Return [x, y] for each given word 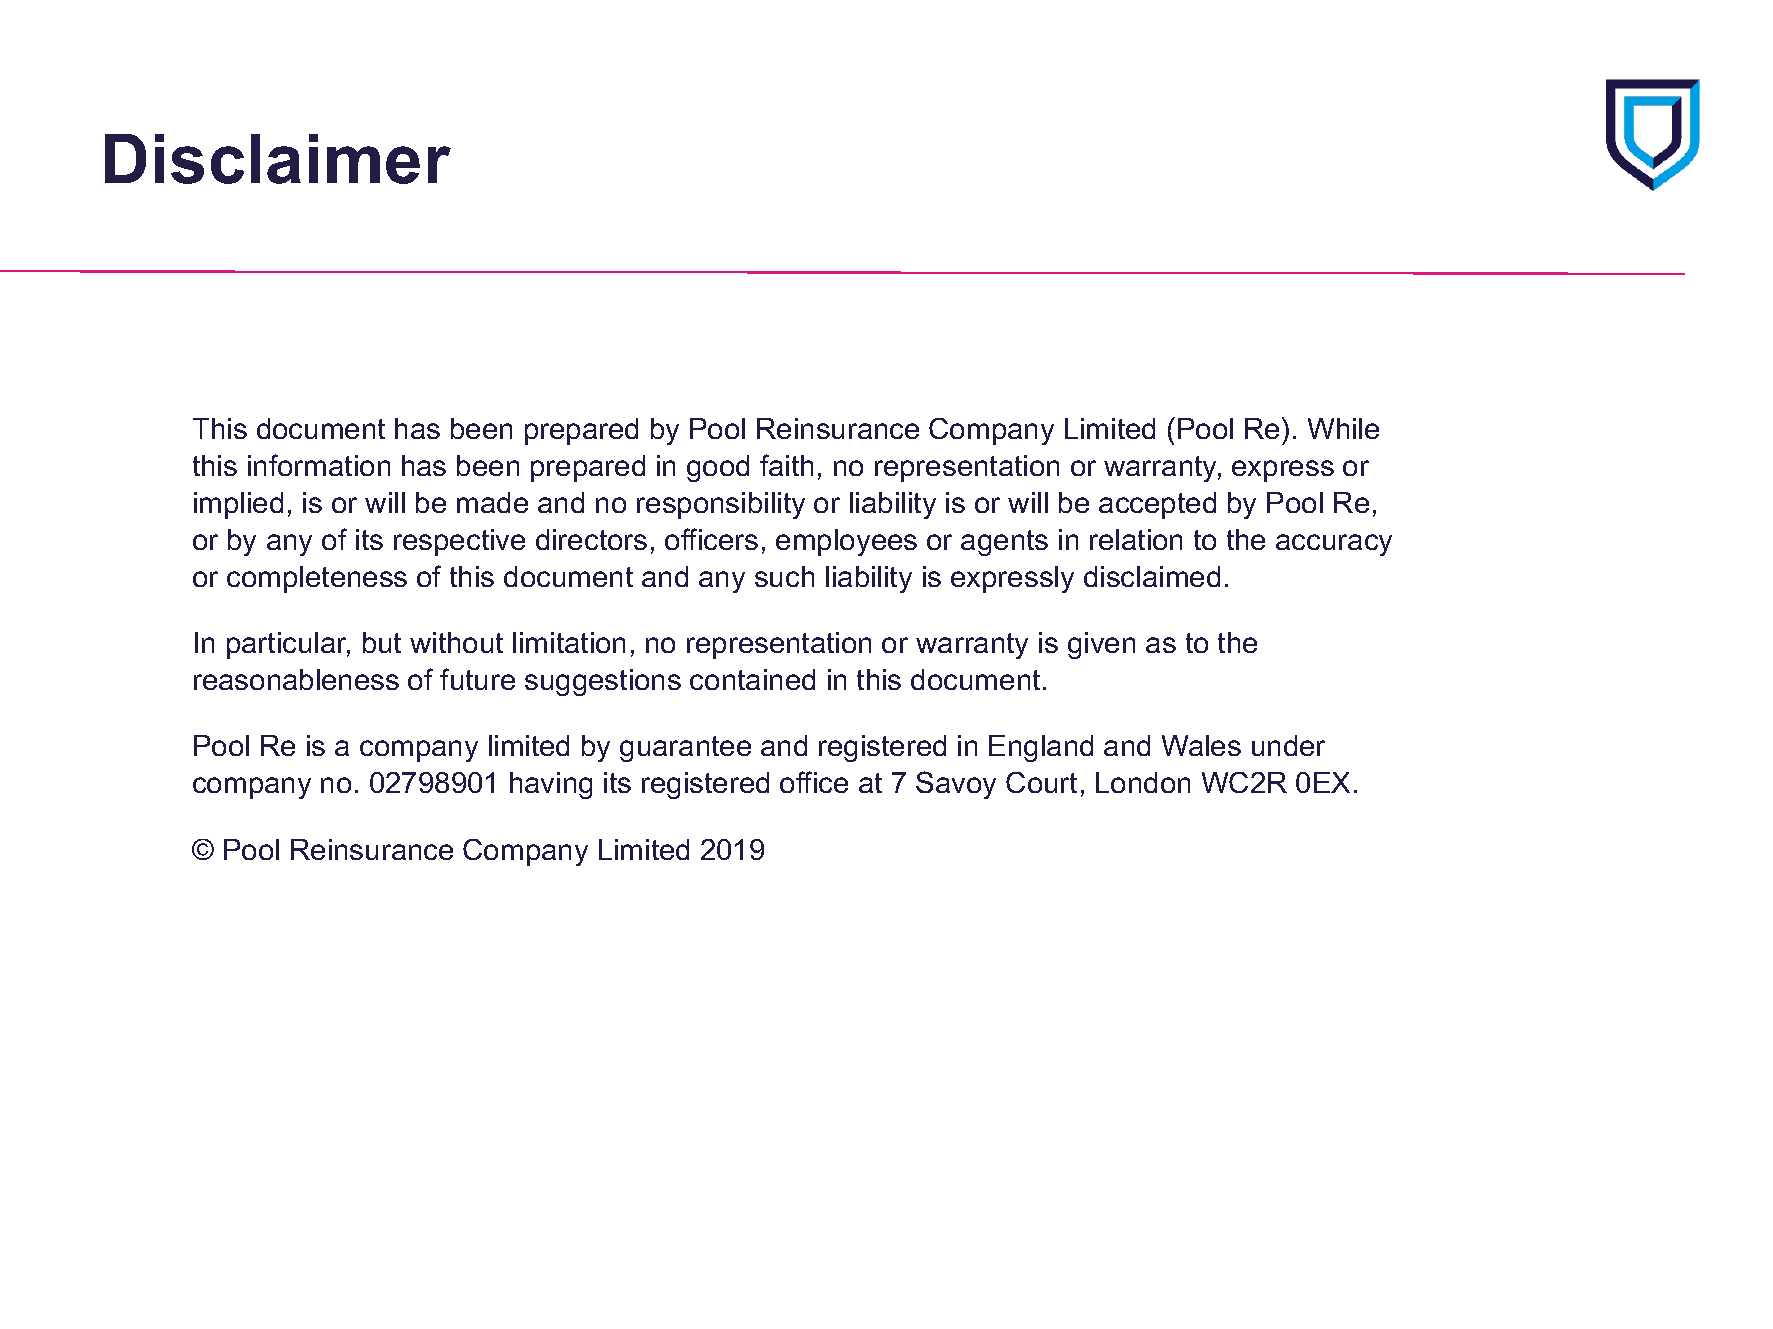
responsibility [721, 505]
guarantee [685, 749]
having [551, 785]
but [382, 642]
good [718, 468]
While [1343, 428]
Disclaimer [278, 159]
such [784, 576]
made [492, 502]
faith [786, 465]
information [319, 465]
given [1101, 645]
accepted [1157, 505]
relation [1136, 539]
